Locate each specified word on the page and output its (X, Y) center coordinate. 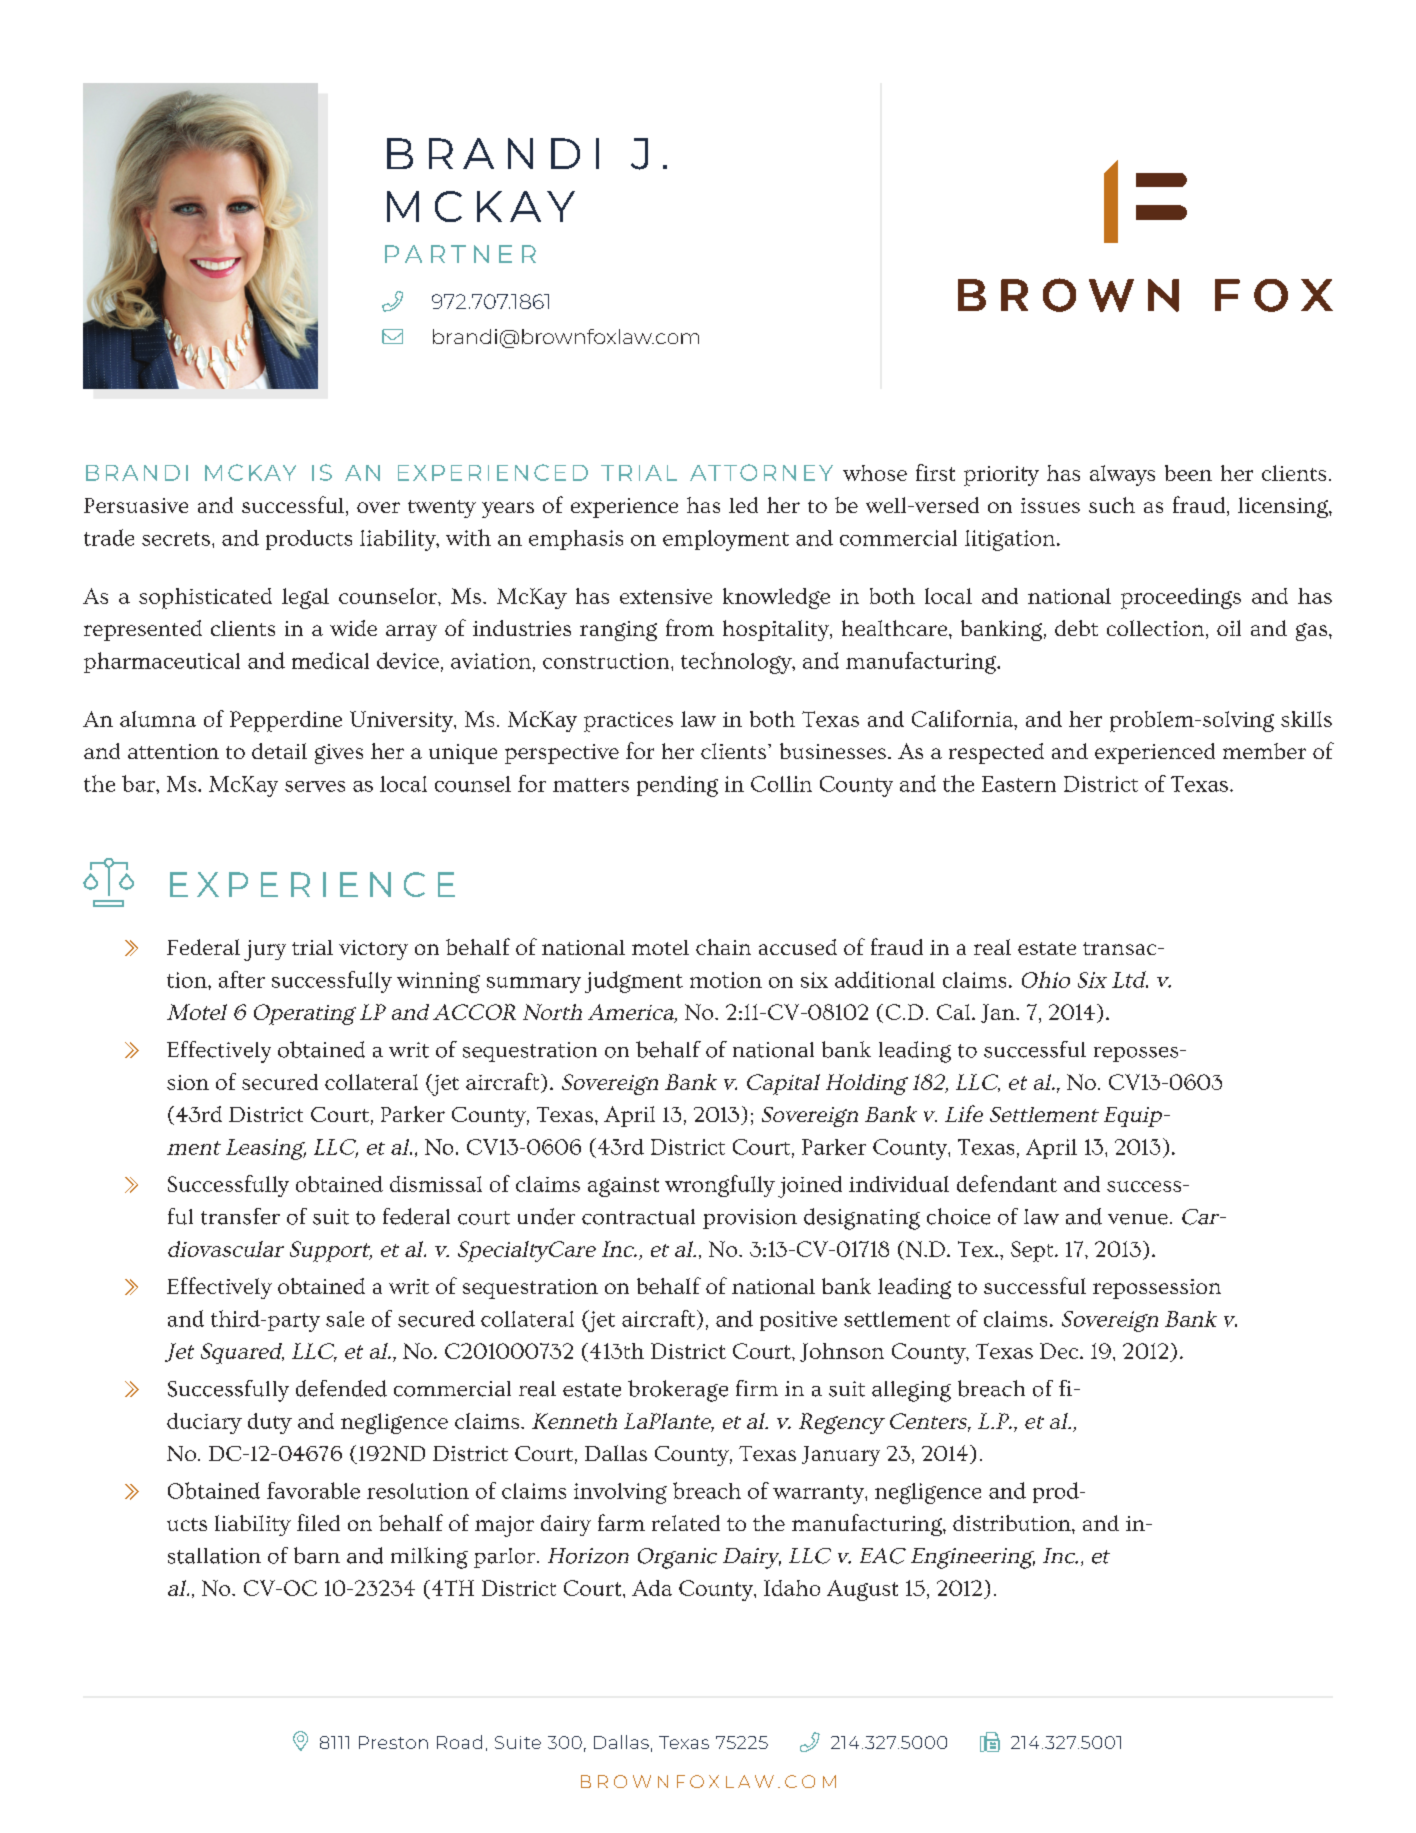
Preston (393, 1742)
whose (875, 473)
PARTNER (460, 254)
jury (265, 950)
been (1188, 473)
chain (723, 947)
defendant (1007, 1183)
